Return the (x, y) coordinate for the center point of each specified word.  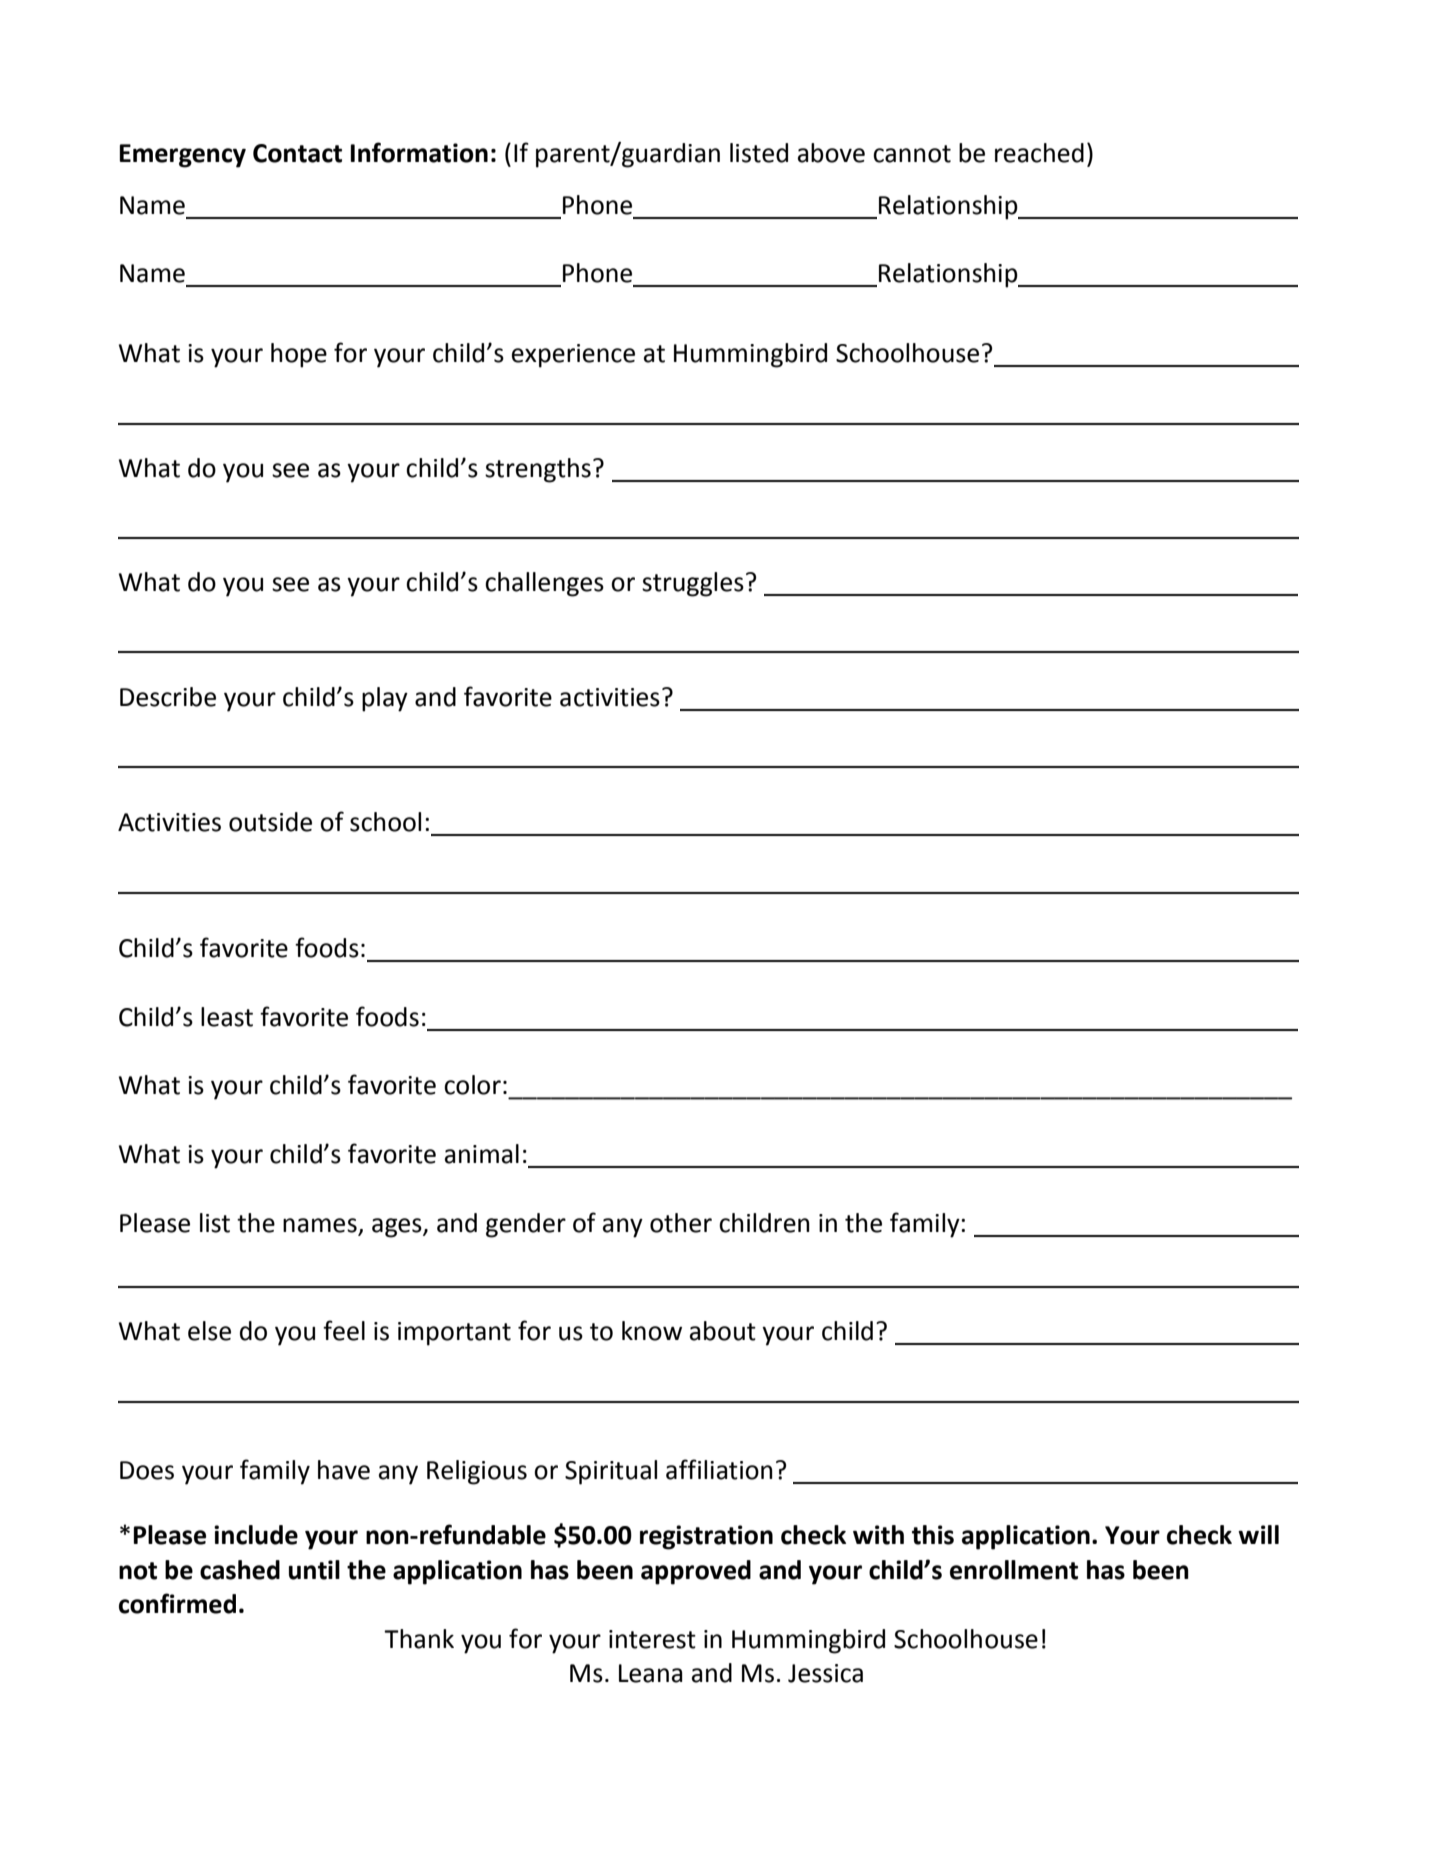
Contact (297, 153)
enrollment (1014, 1570)
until (314, 1570)
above (831, 153)
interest (652, 1639)
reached (1039, 153)
